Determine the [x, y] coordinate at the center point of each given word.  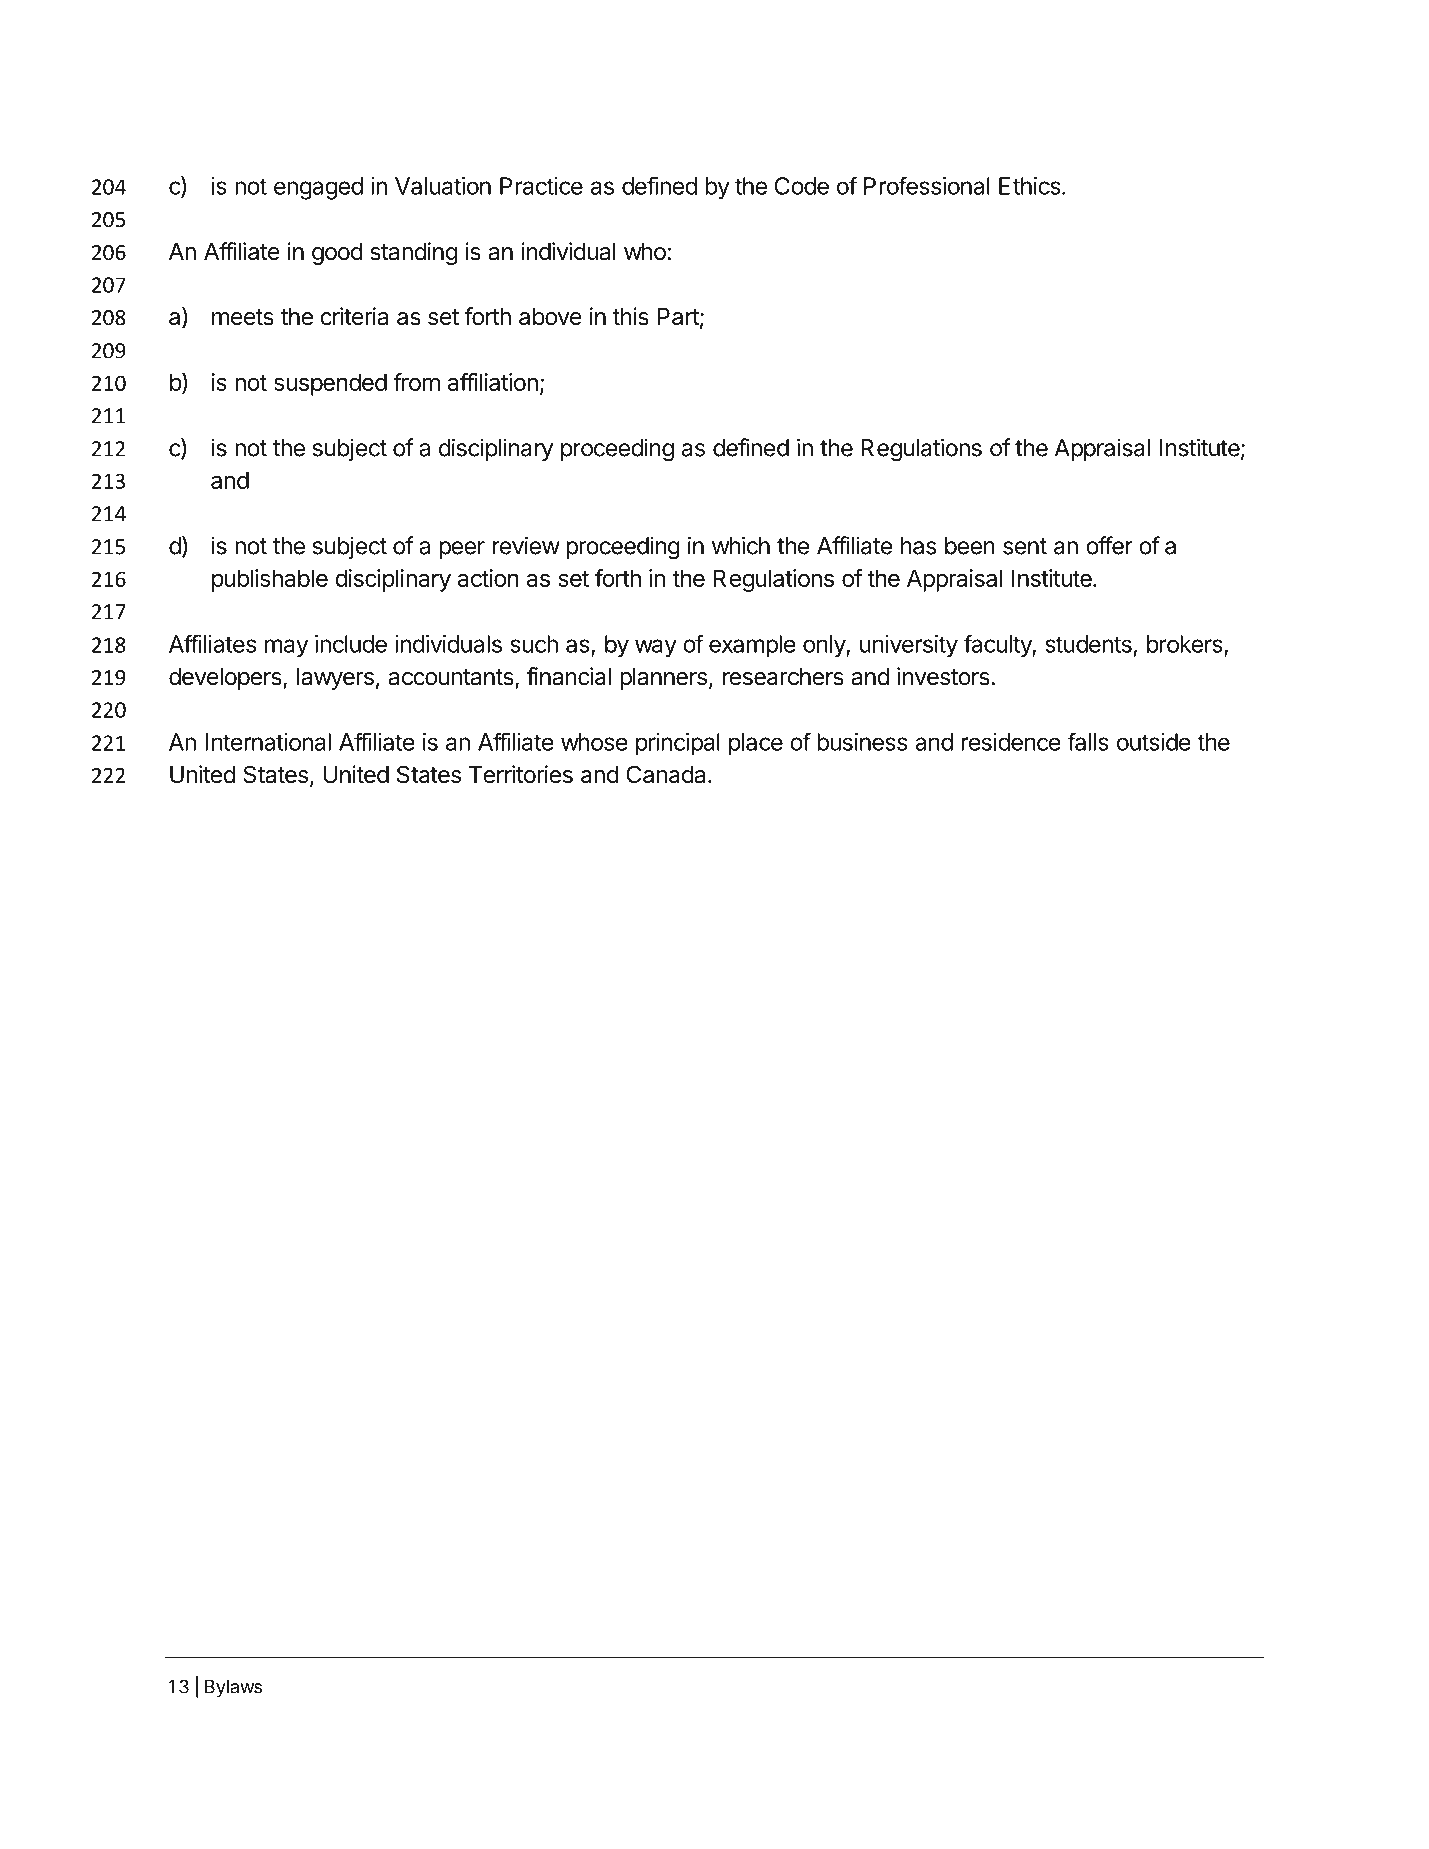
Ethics [1031, 186]
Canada [667, 774]
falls [1088, 741]
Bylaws [233, 1688]
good [337, 254]
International [268, 742]
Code [802, 186]
